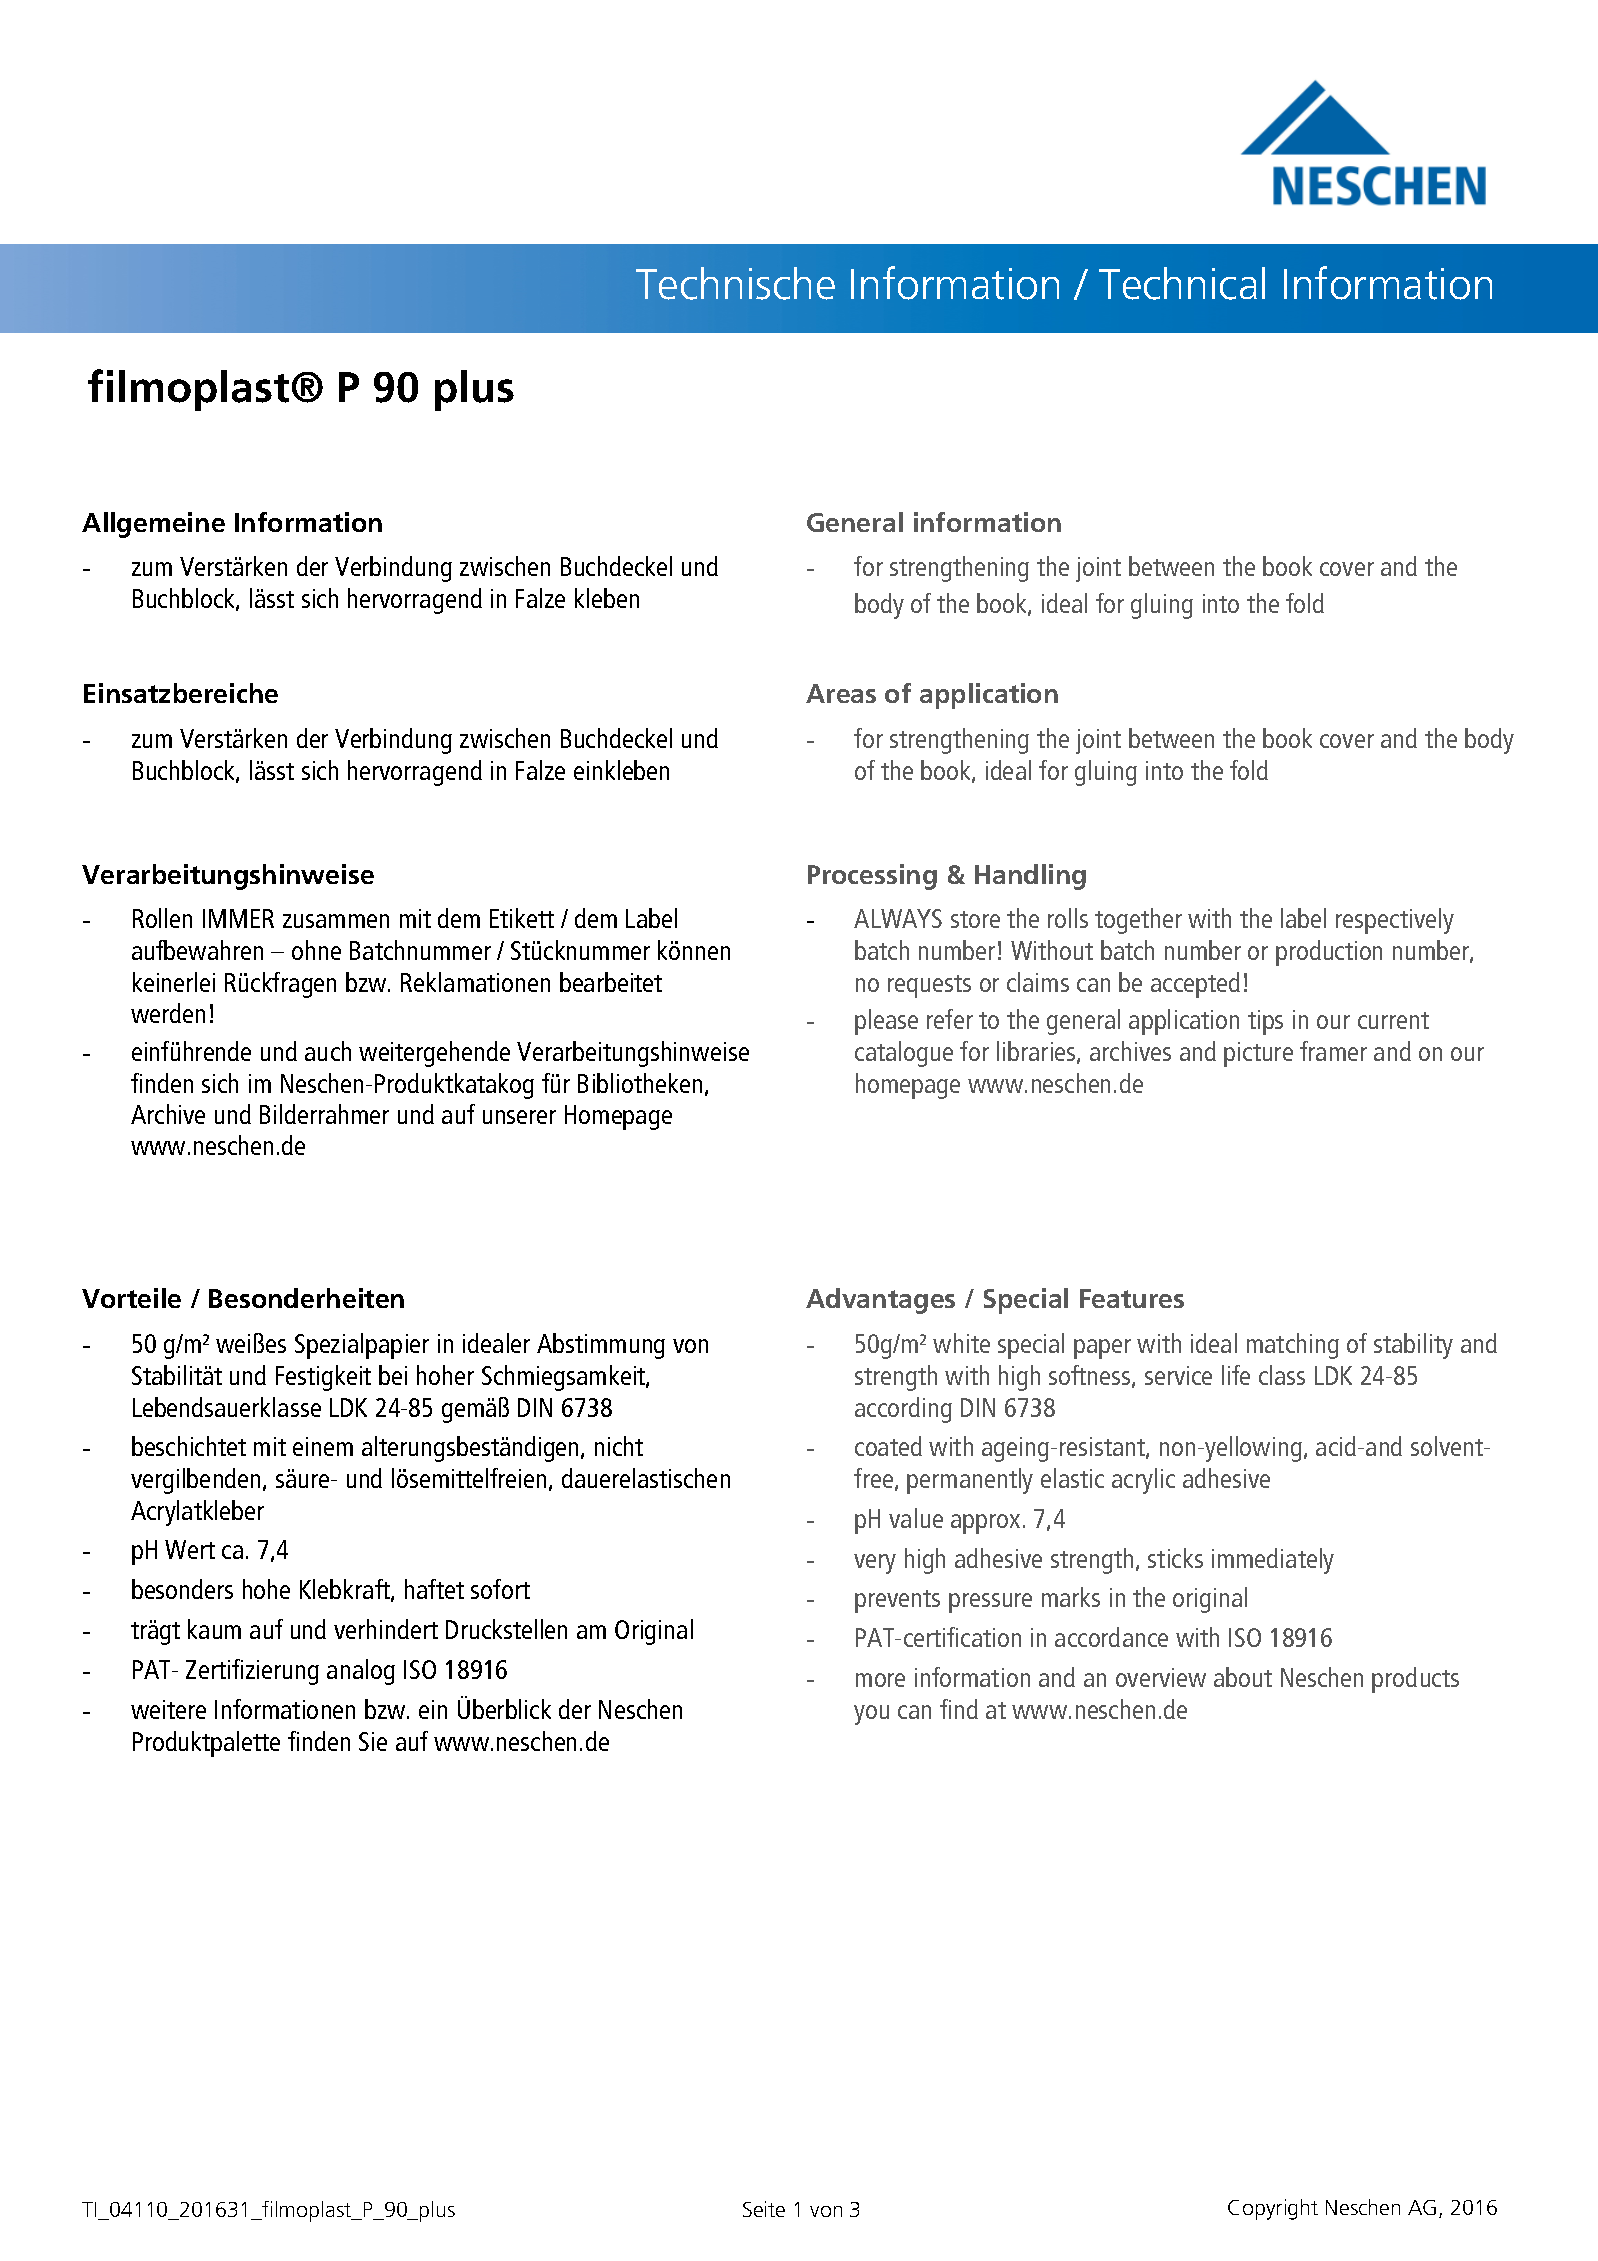  Describe the element at coordinates (1273, 2209) in the screenshot. I see `Copyright` at that location.
